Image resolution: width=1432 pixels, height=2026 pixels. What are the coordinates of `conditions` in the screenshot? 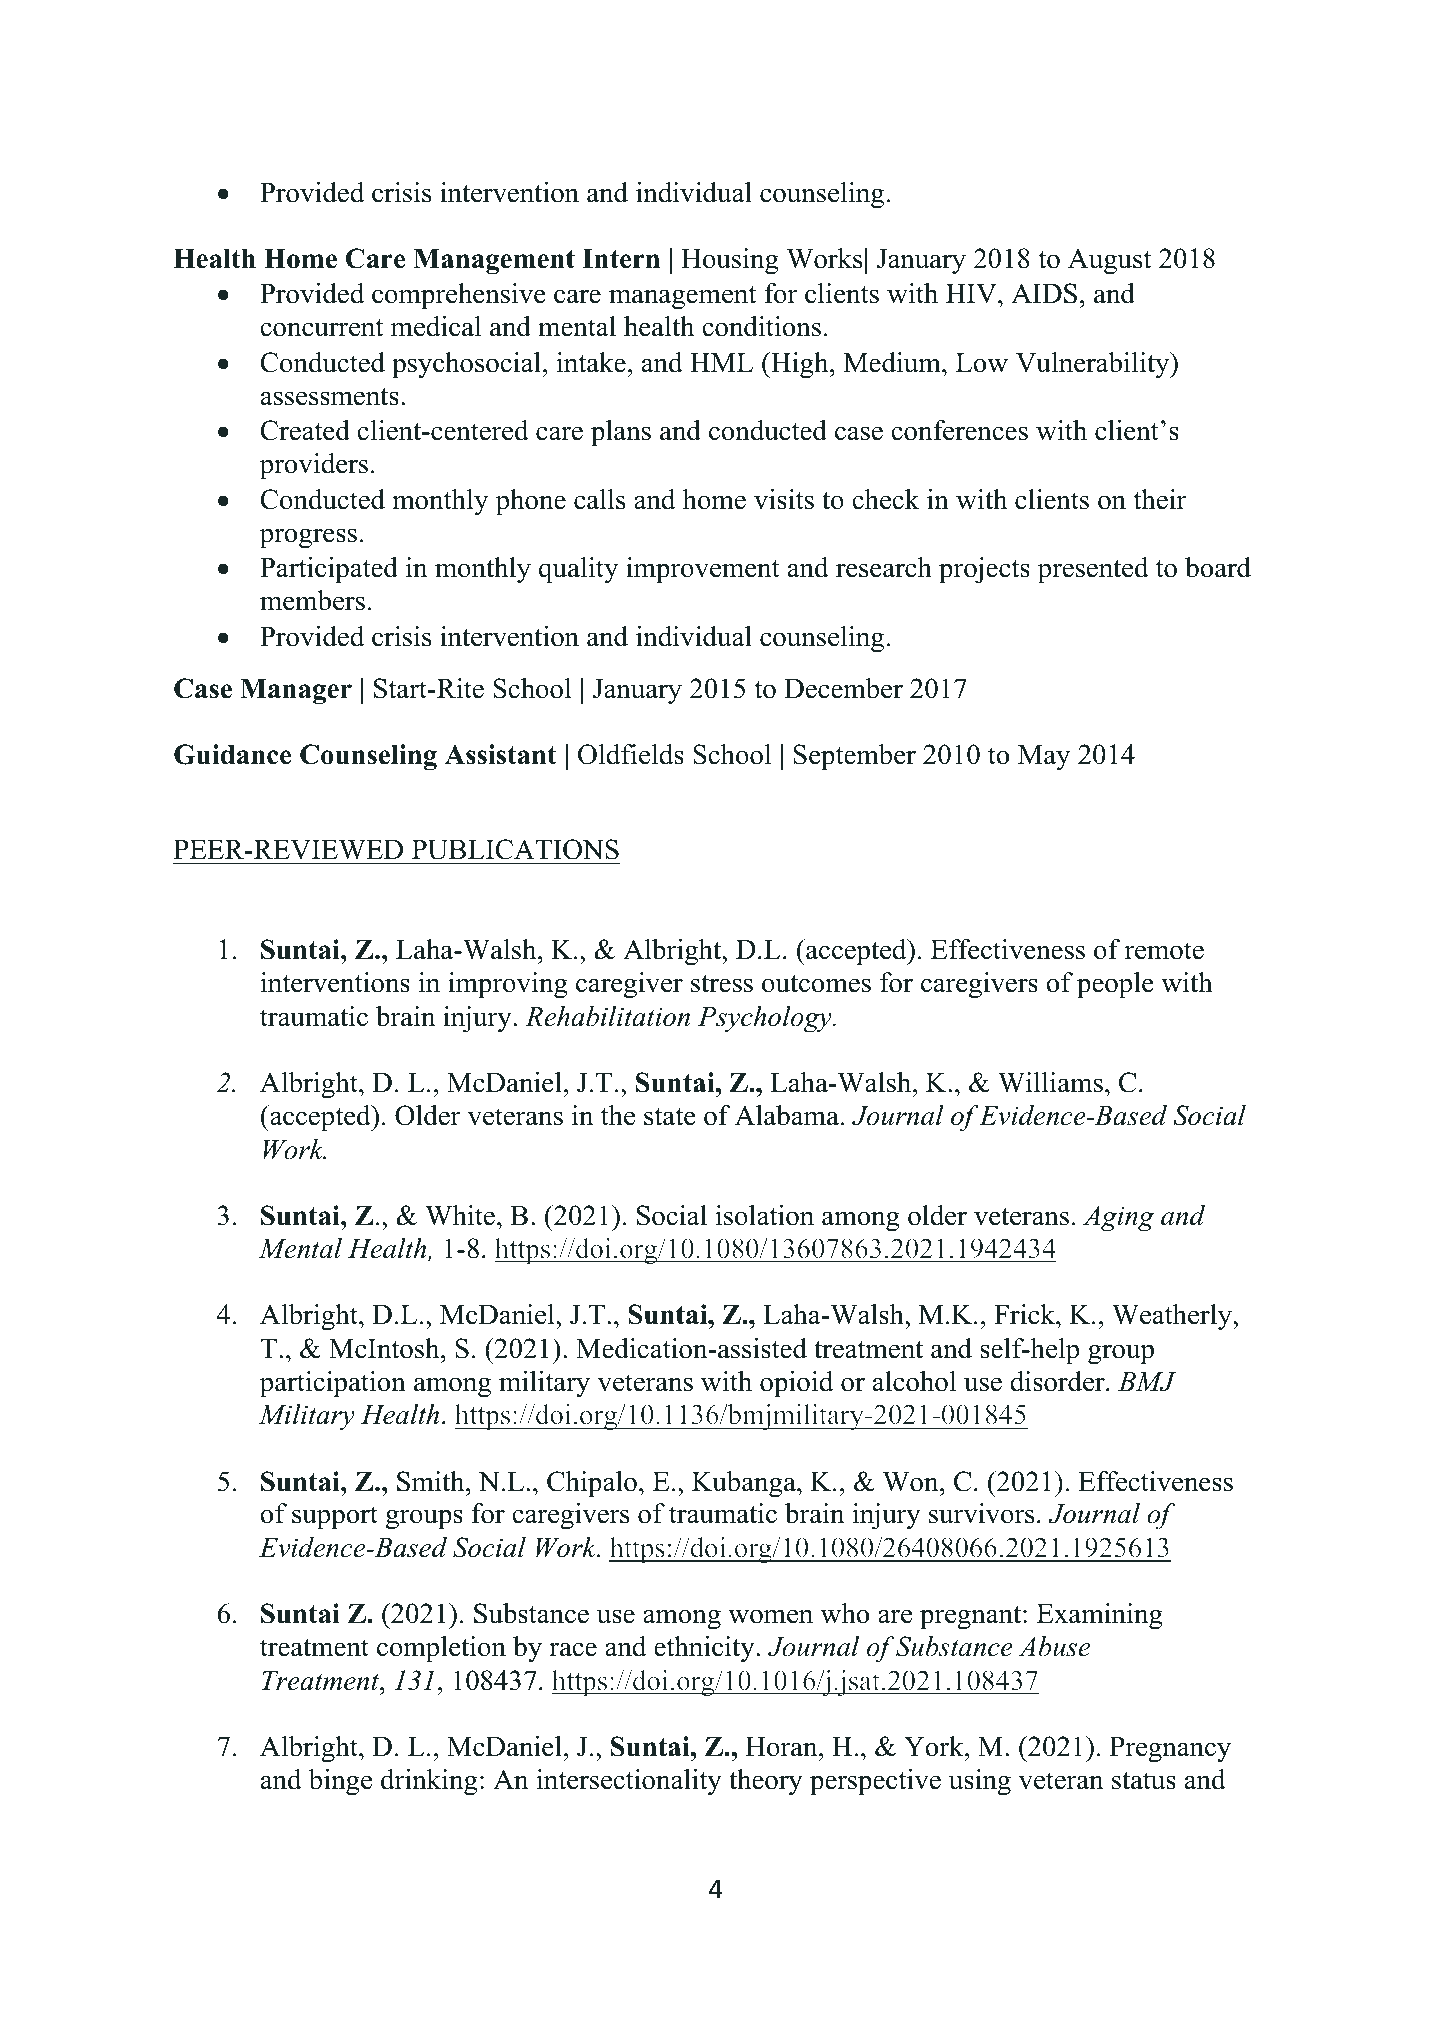 It's located at (761, 326).
